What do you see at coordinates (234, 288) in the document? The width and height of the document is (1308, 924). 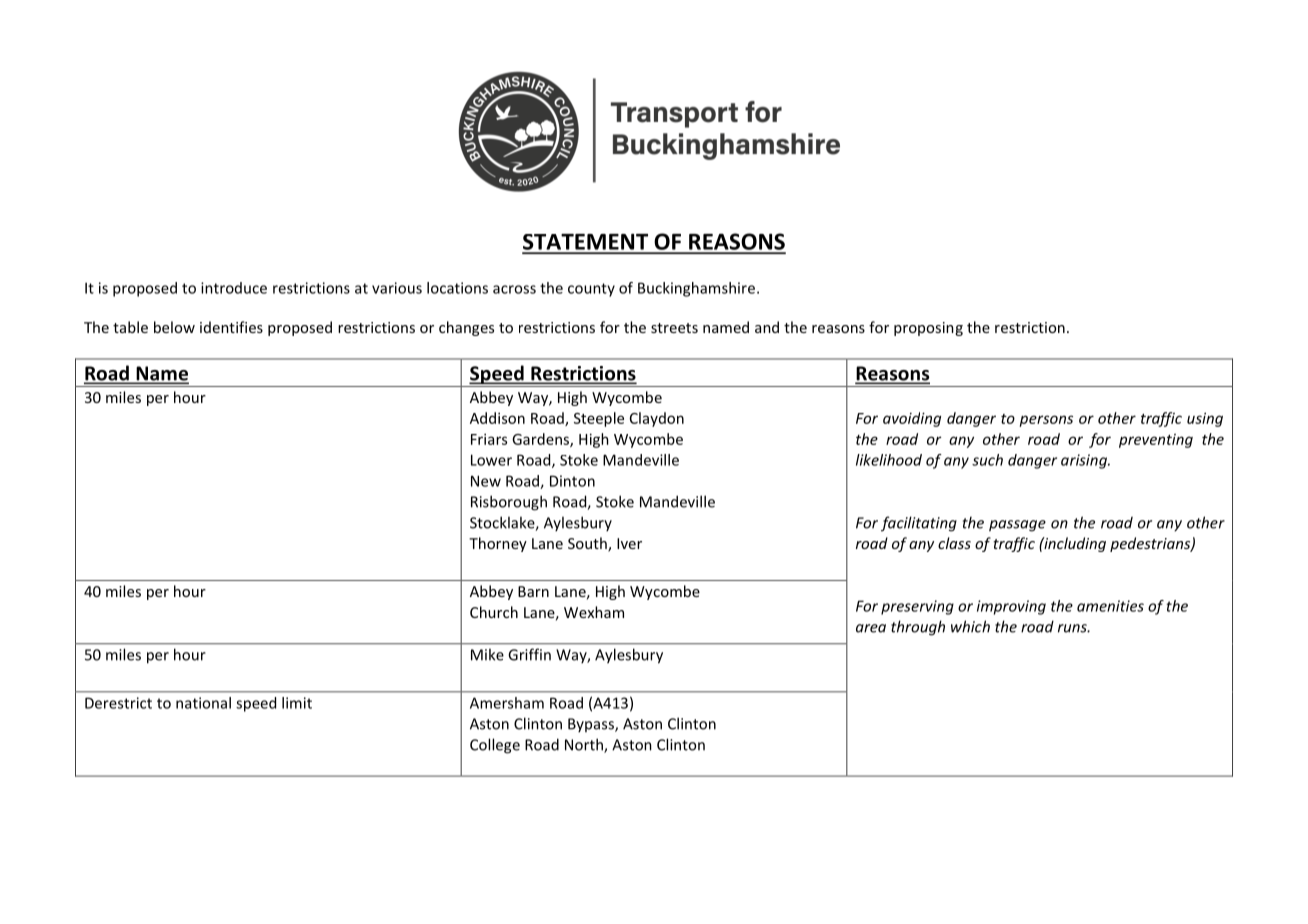 I see `introduce` at bounding box center [234, 288].
